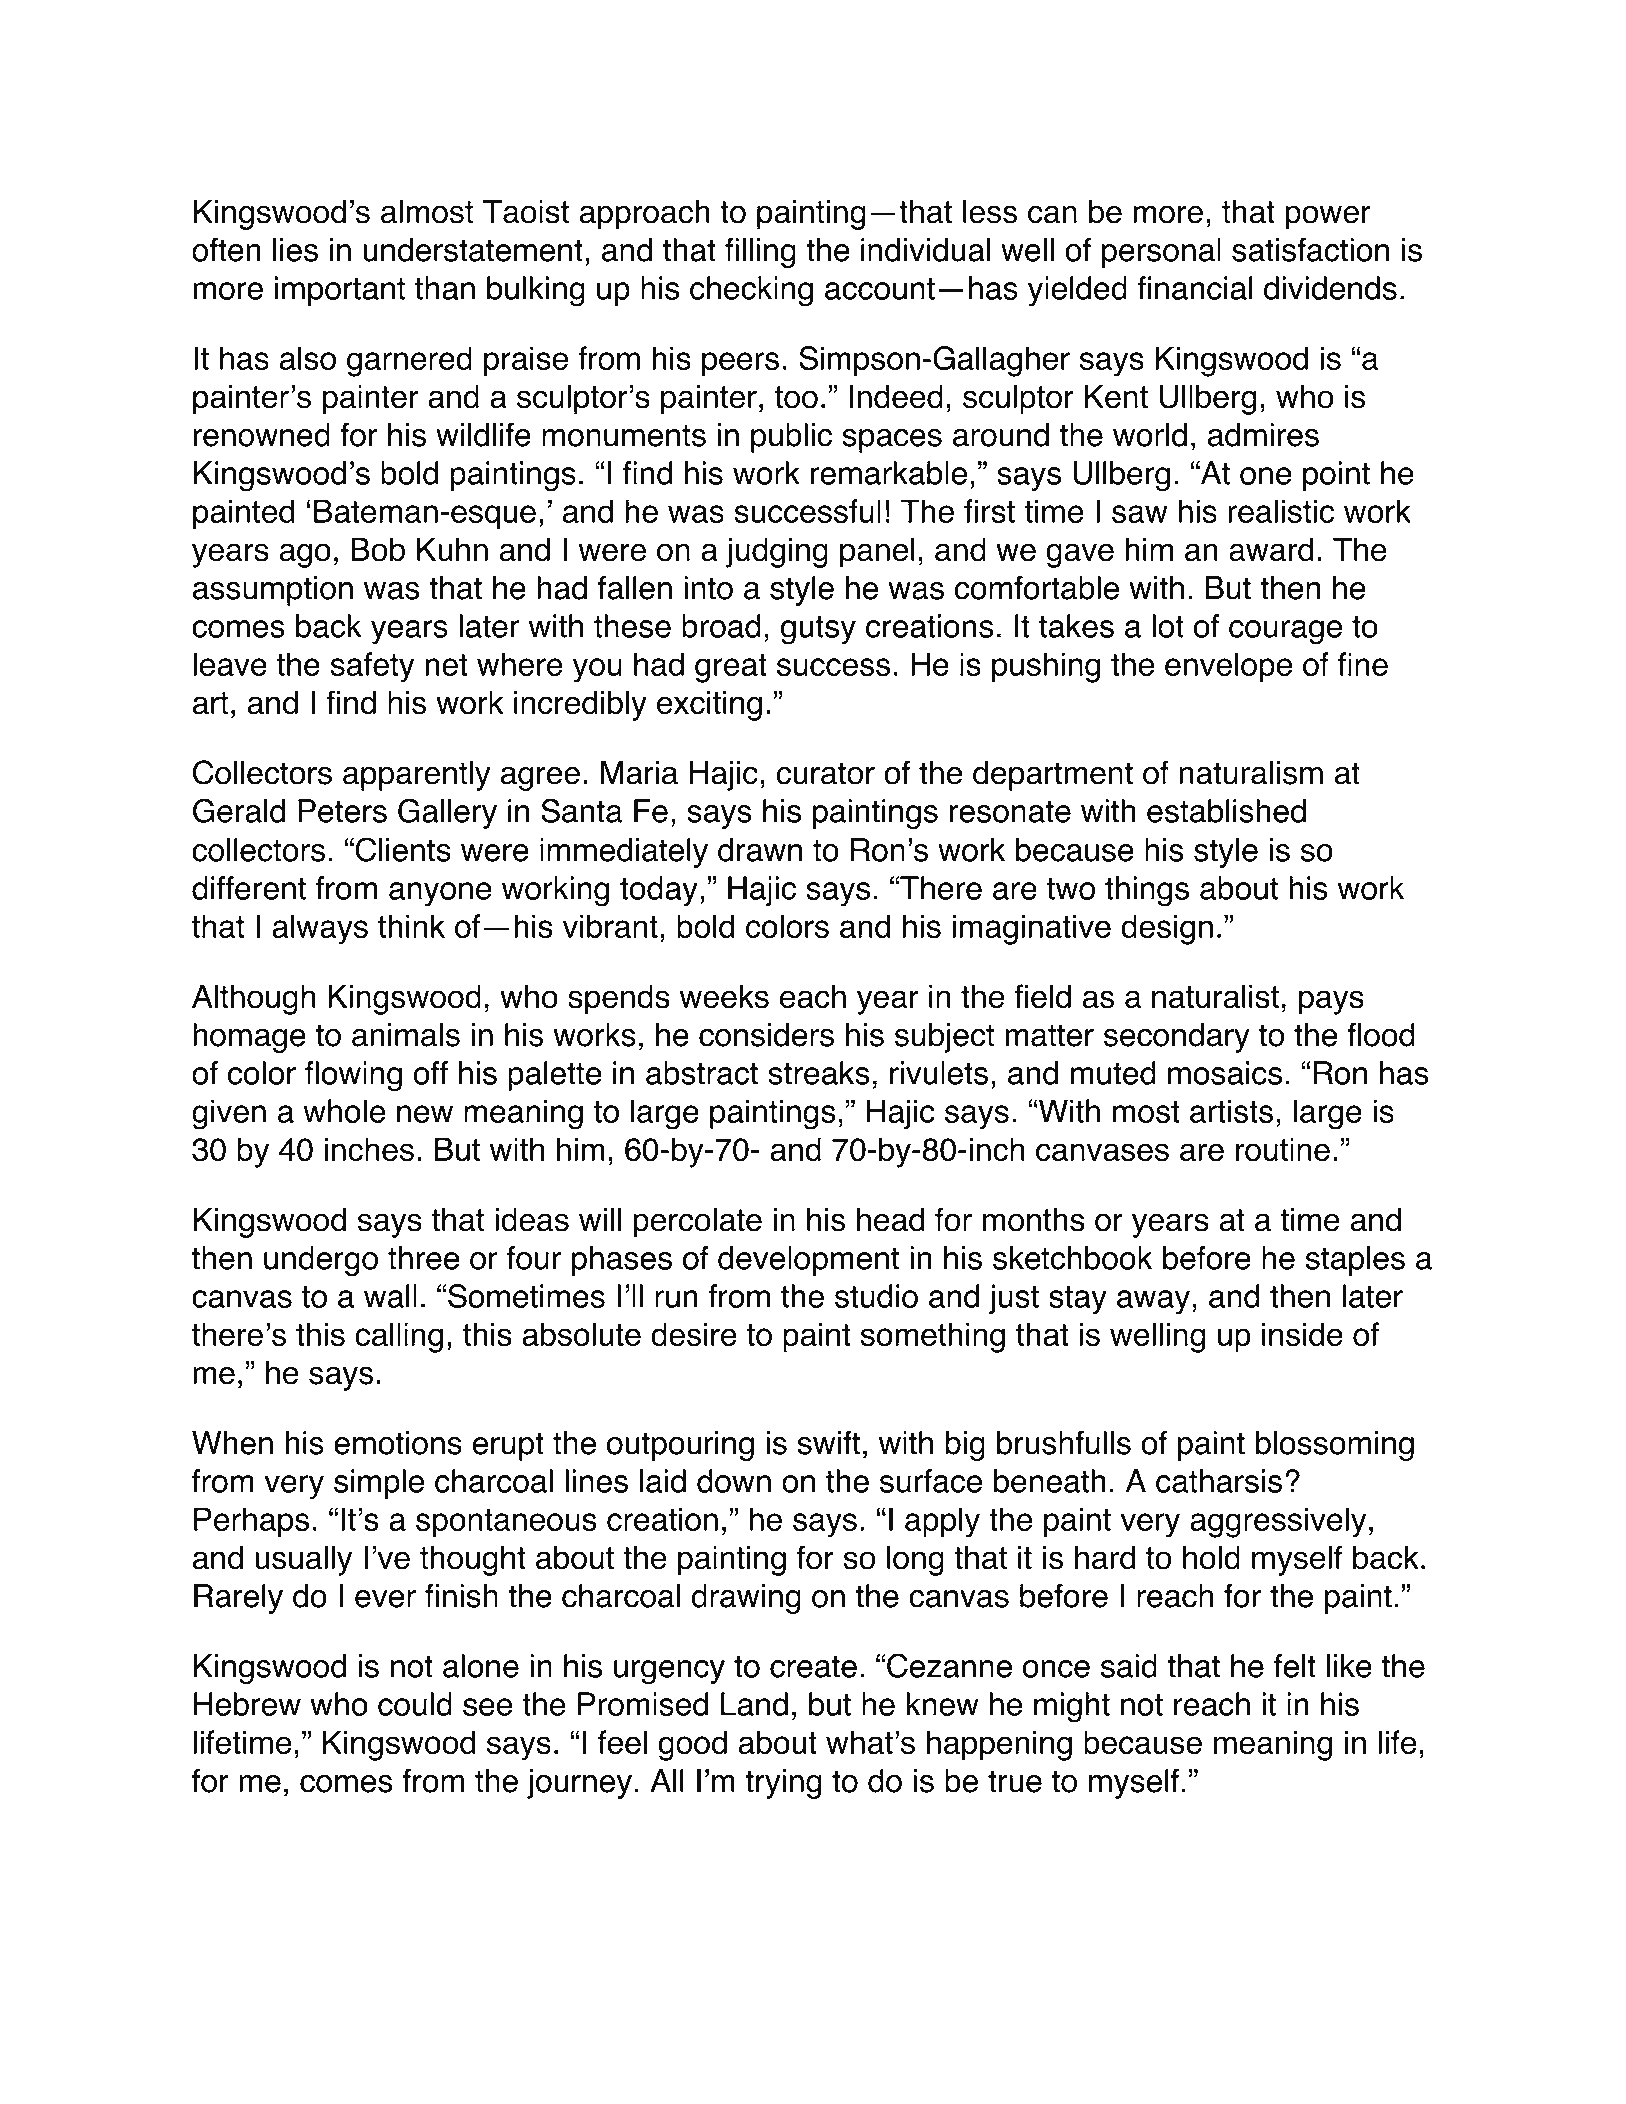  I want to click on Land, so click(754, 1704).
